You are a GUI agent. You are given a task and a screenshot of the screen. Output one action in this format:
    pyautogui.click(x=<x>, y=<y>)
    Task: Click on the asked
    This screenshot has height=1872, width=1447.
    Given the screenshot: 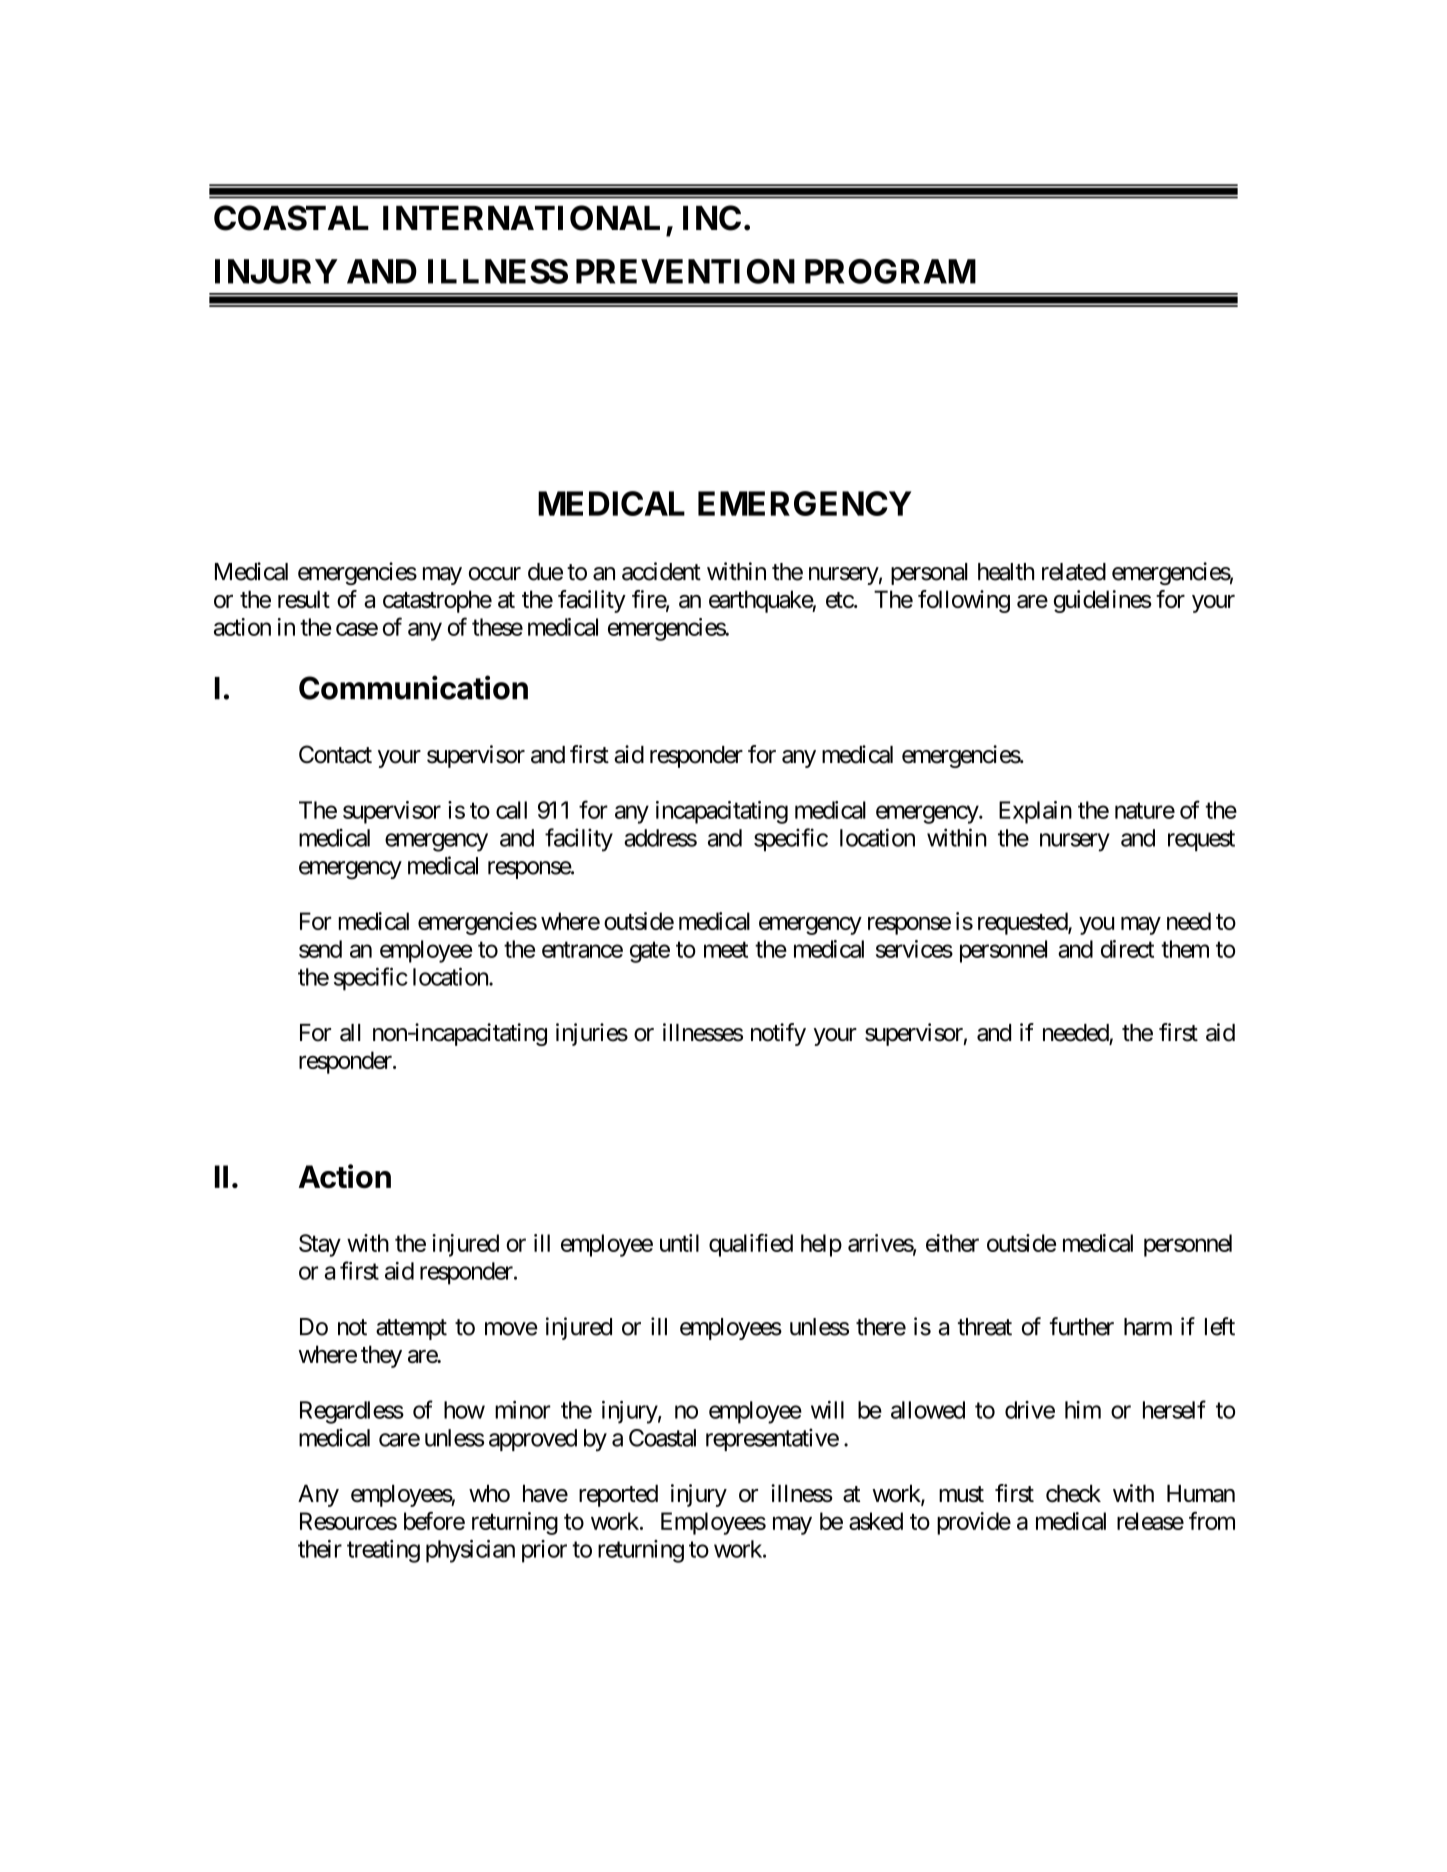 What is the action you would take?
    pyautogui.click(x=876, y=1521)
